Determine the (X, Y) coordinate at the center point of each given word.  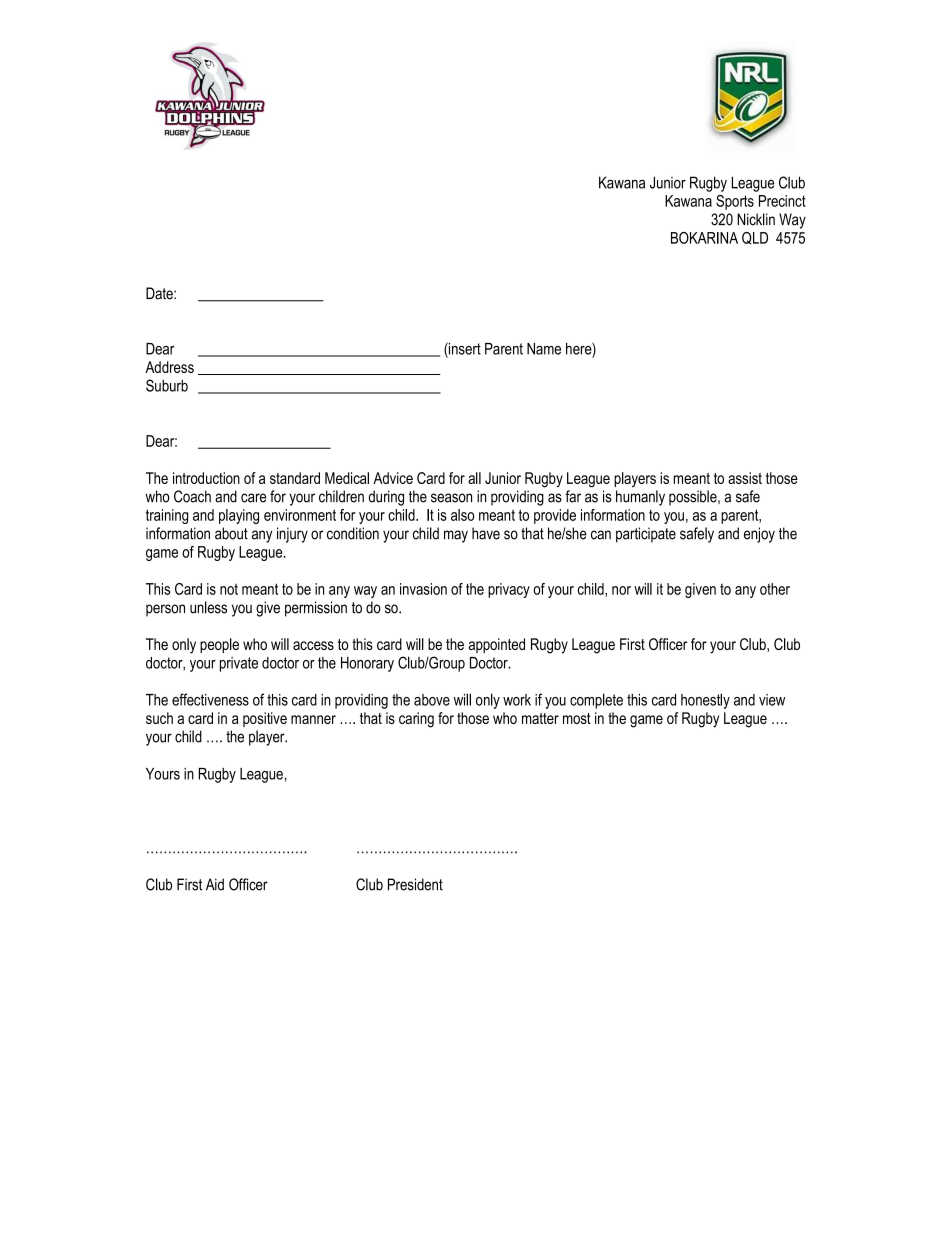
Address (169, 367)
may (456, 536)
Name (544, 349)
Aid (215, 884)
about (231, 533)
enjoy (759, 535)
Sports (735, 202)
